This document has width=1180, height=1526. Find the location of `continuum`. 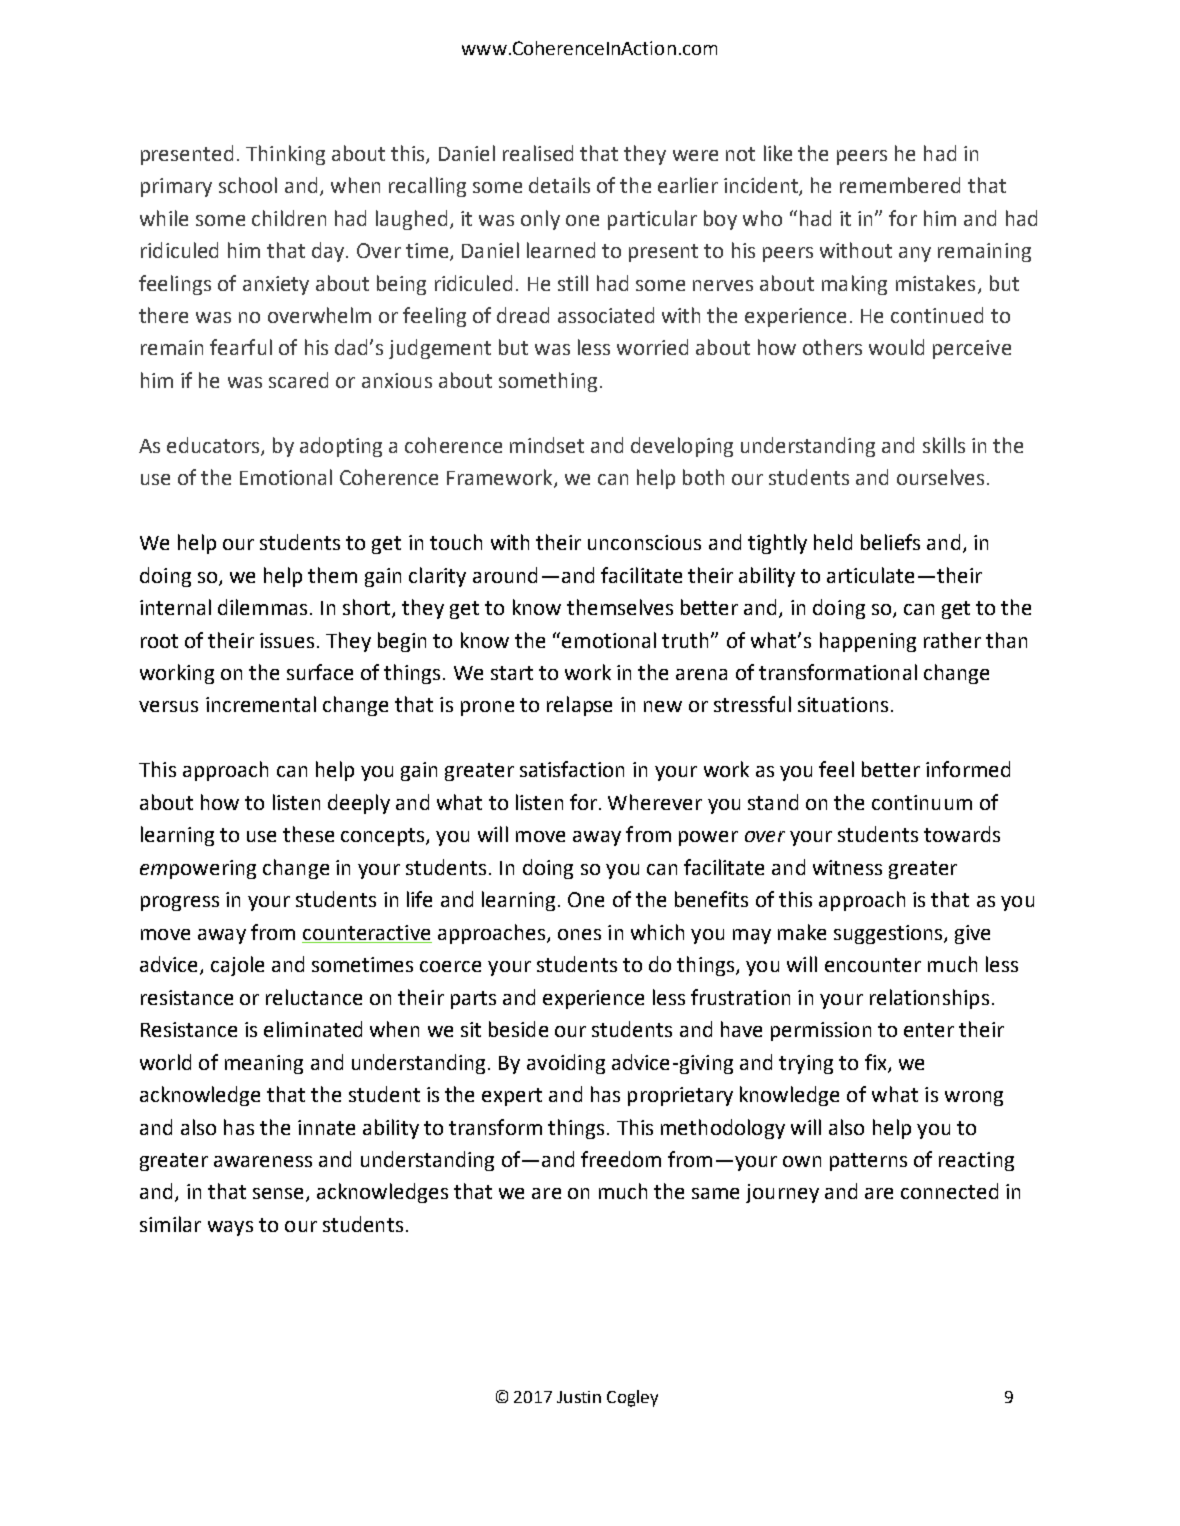

continuum is located at coordinates (922, 802).
